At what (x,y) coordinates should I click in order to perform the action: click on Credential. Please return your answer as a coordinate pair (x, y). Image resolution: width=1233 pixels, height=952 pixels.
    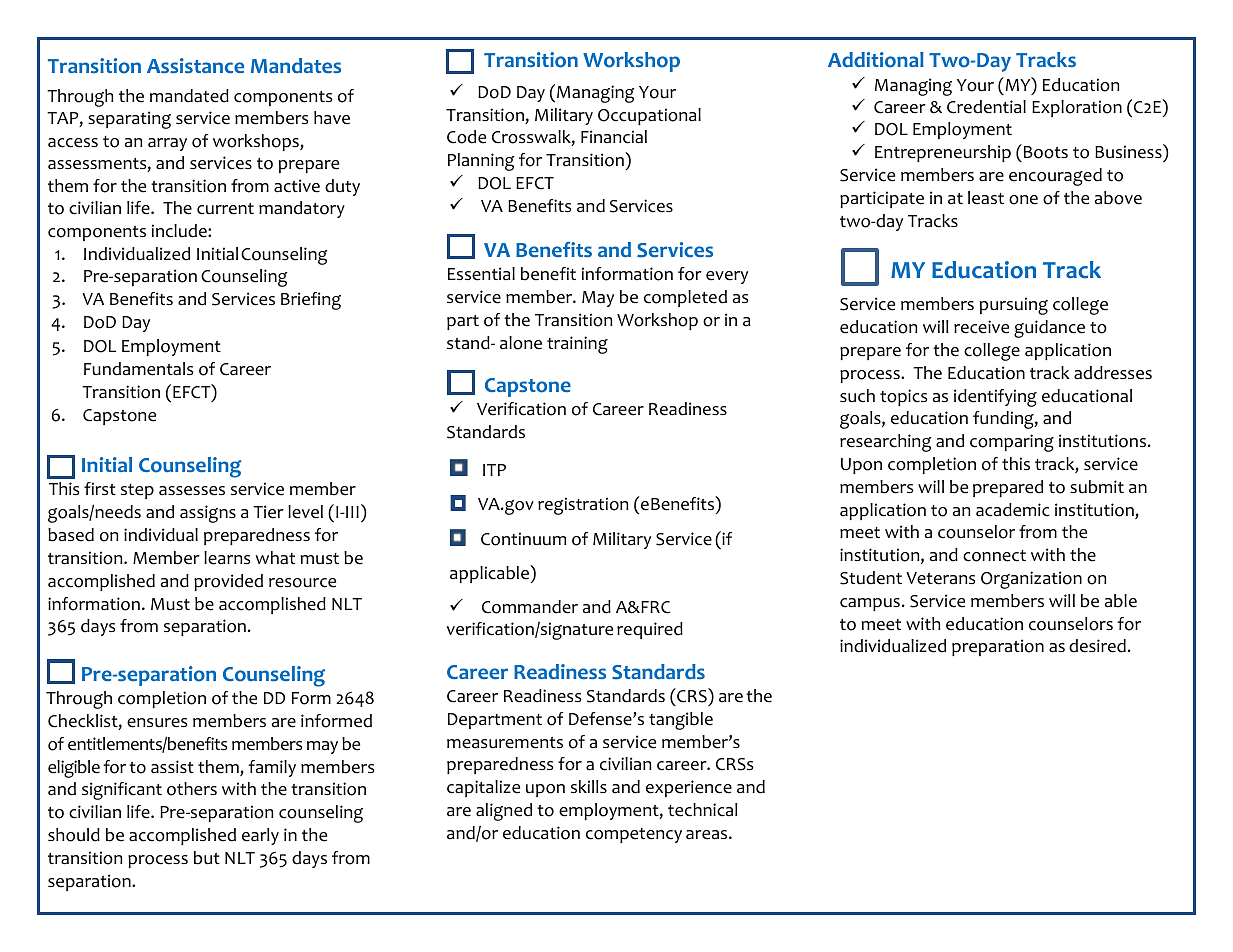
    Looking at the image, I should click on (986, 107).
